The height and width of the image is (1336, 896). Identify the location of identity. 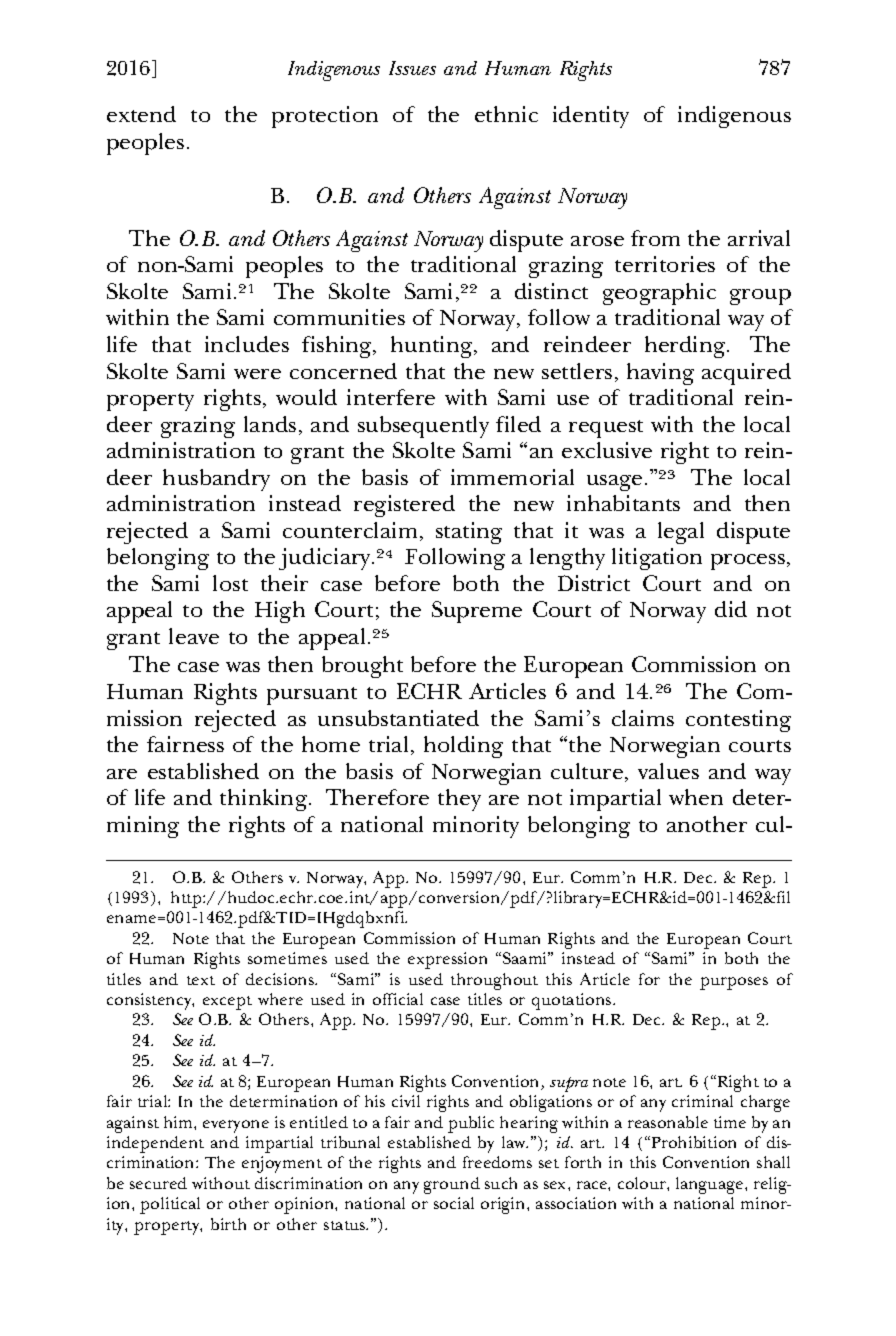
(591, 117).
